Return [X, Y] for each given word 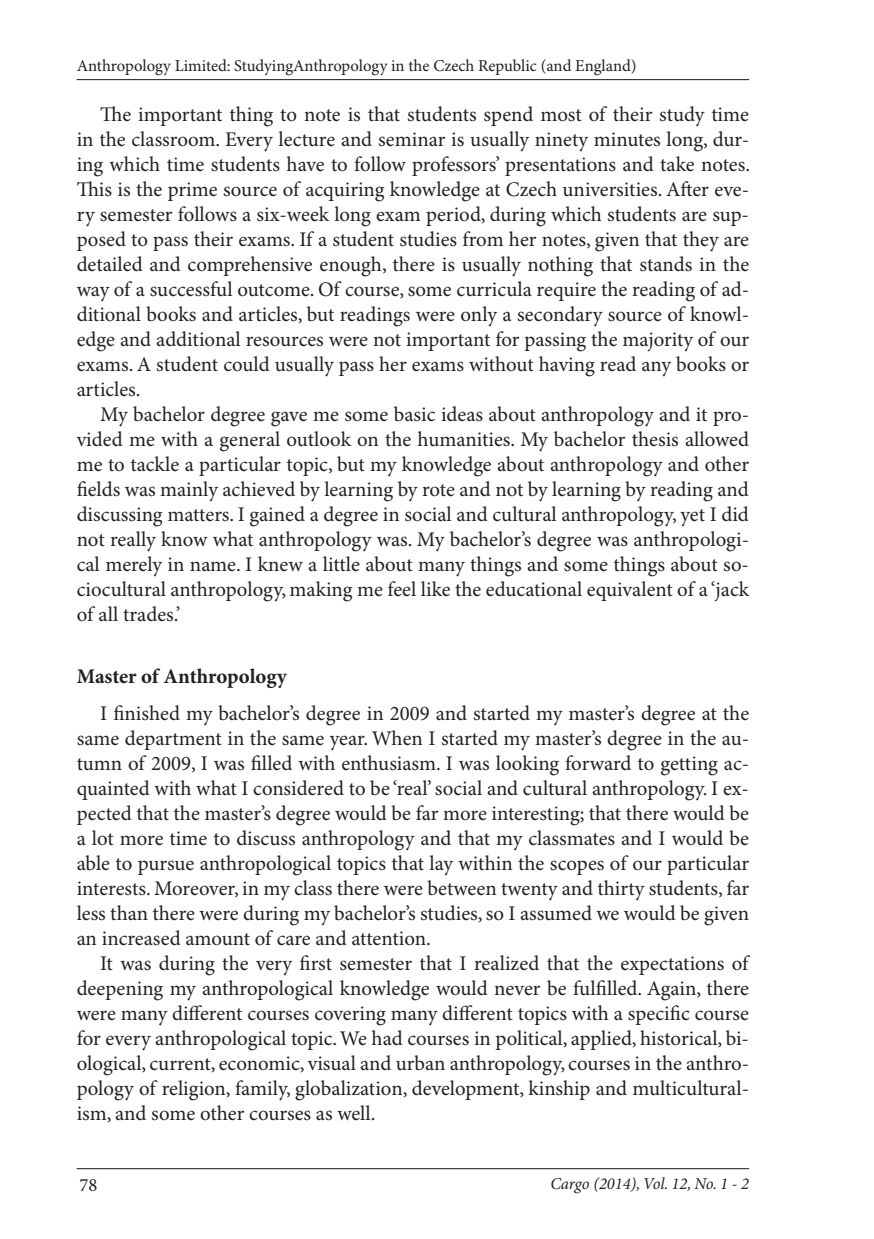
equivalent [630, 591]
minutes [627, 139]
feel [402, 589]
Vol [655, 1183]
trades [149, 614]
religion [195, 1090]
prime [192, 191]
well [355, 1112]
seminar [412, 139]
